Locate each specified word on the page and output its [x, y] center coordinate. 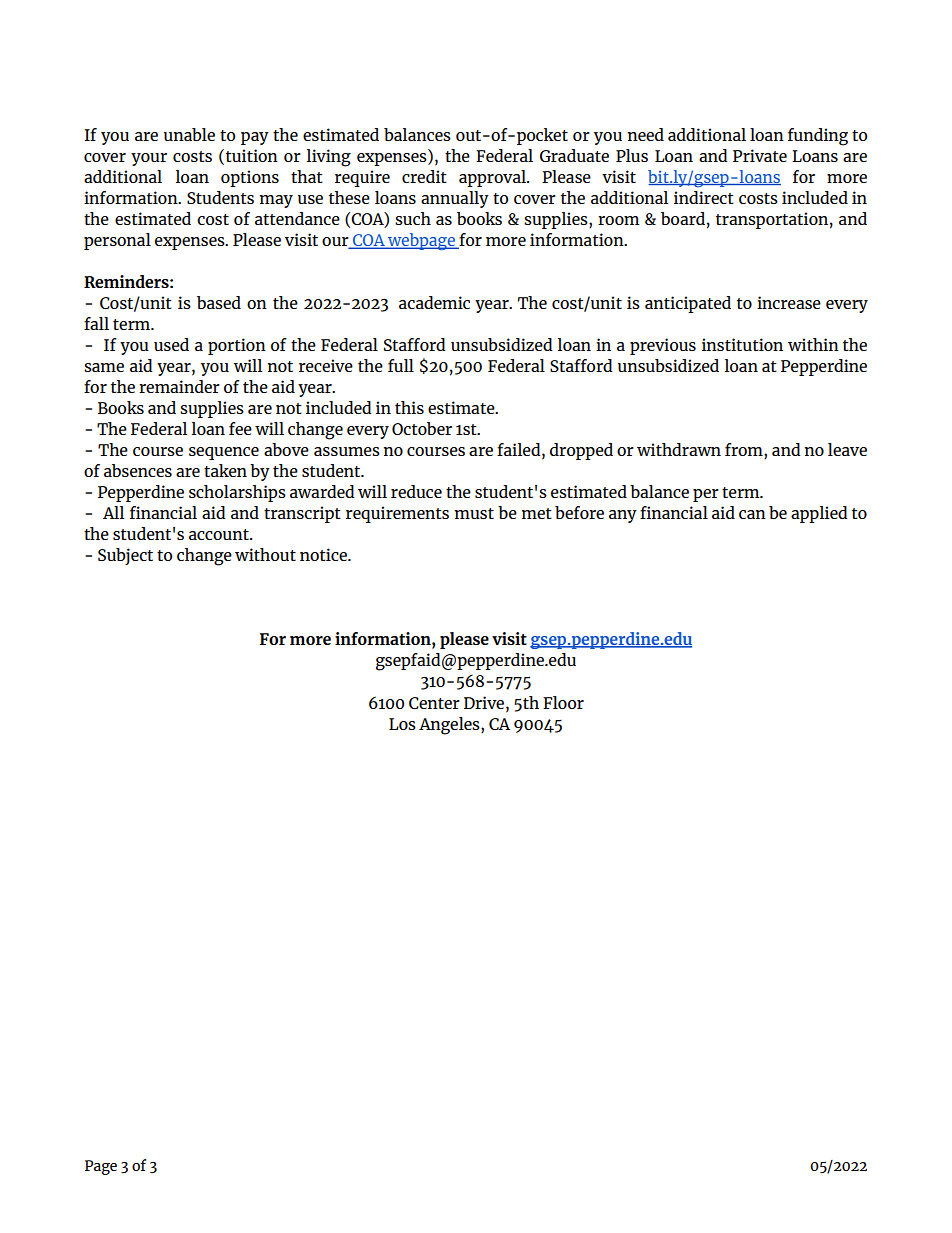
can [752, 514]
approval [493, 178]
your [149, 159]
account [220, 534]
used [171, 344]
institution [742, 344]
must [474, 513]
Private [760, 155]
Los [402, 724]
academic [434, 302]
